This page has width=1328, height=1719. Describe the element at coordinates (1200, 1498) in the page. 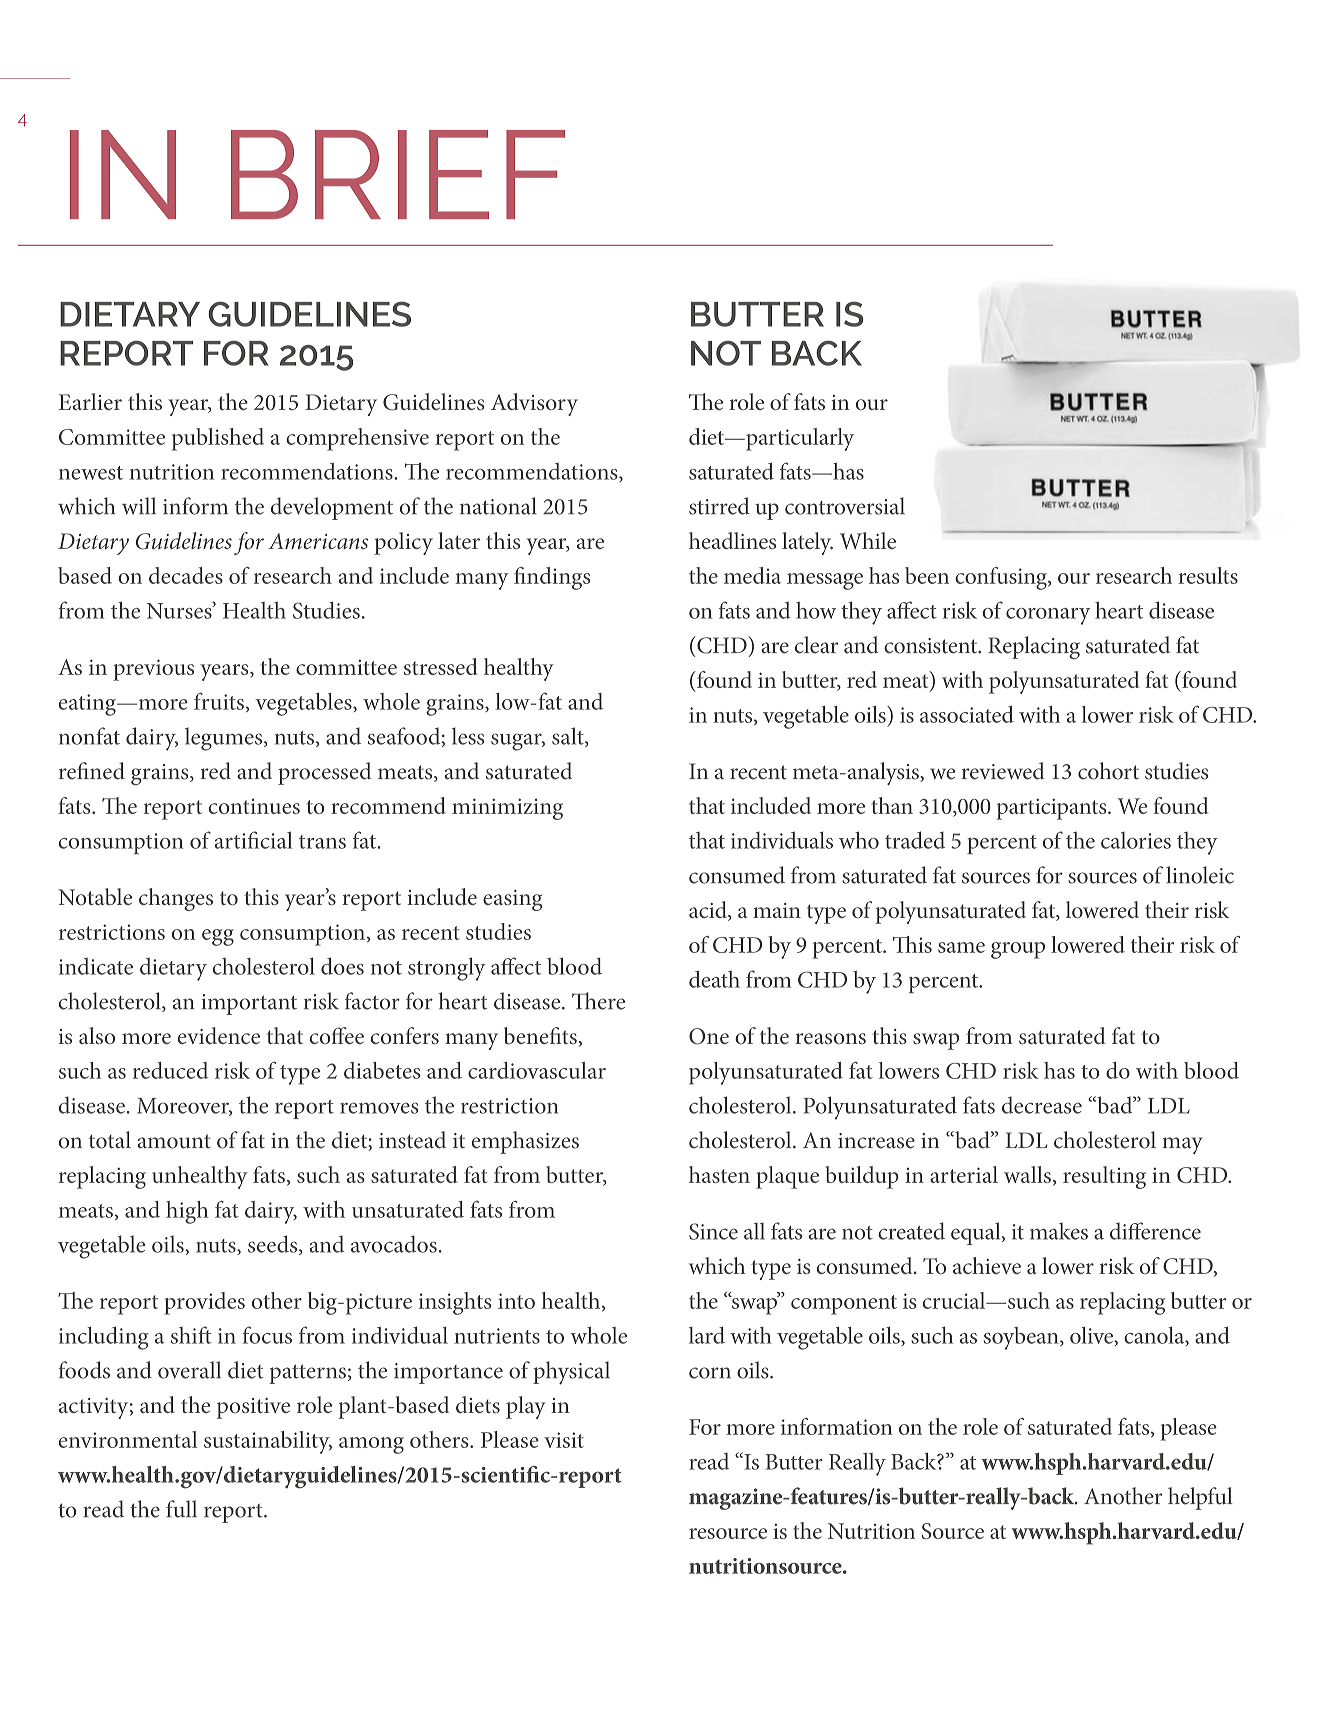

I see `helpful` at that location.
